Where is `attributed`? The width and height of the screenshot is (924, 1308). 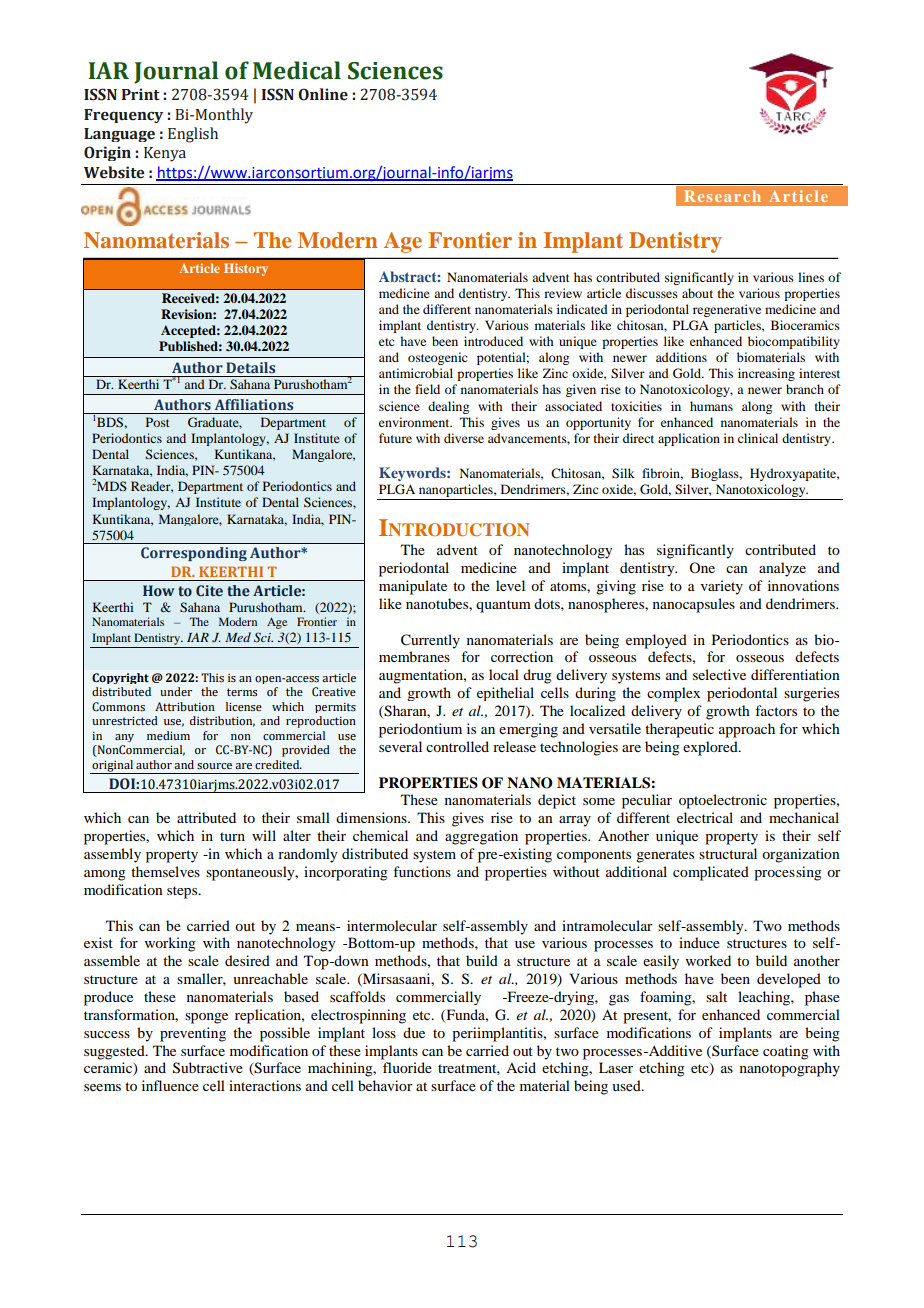 attributed is located at coordinates (206, 817).
